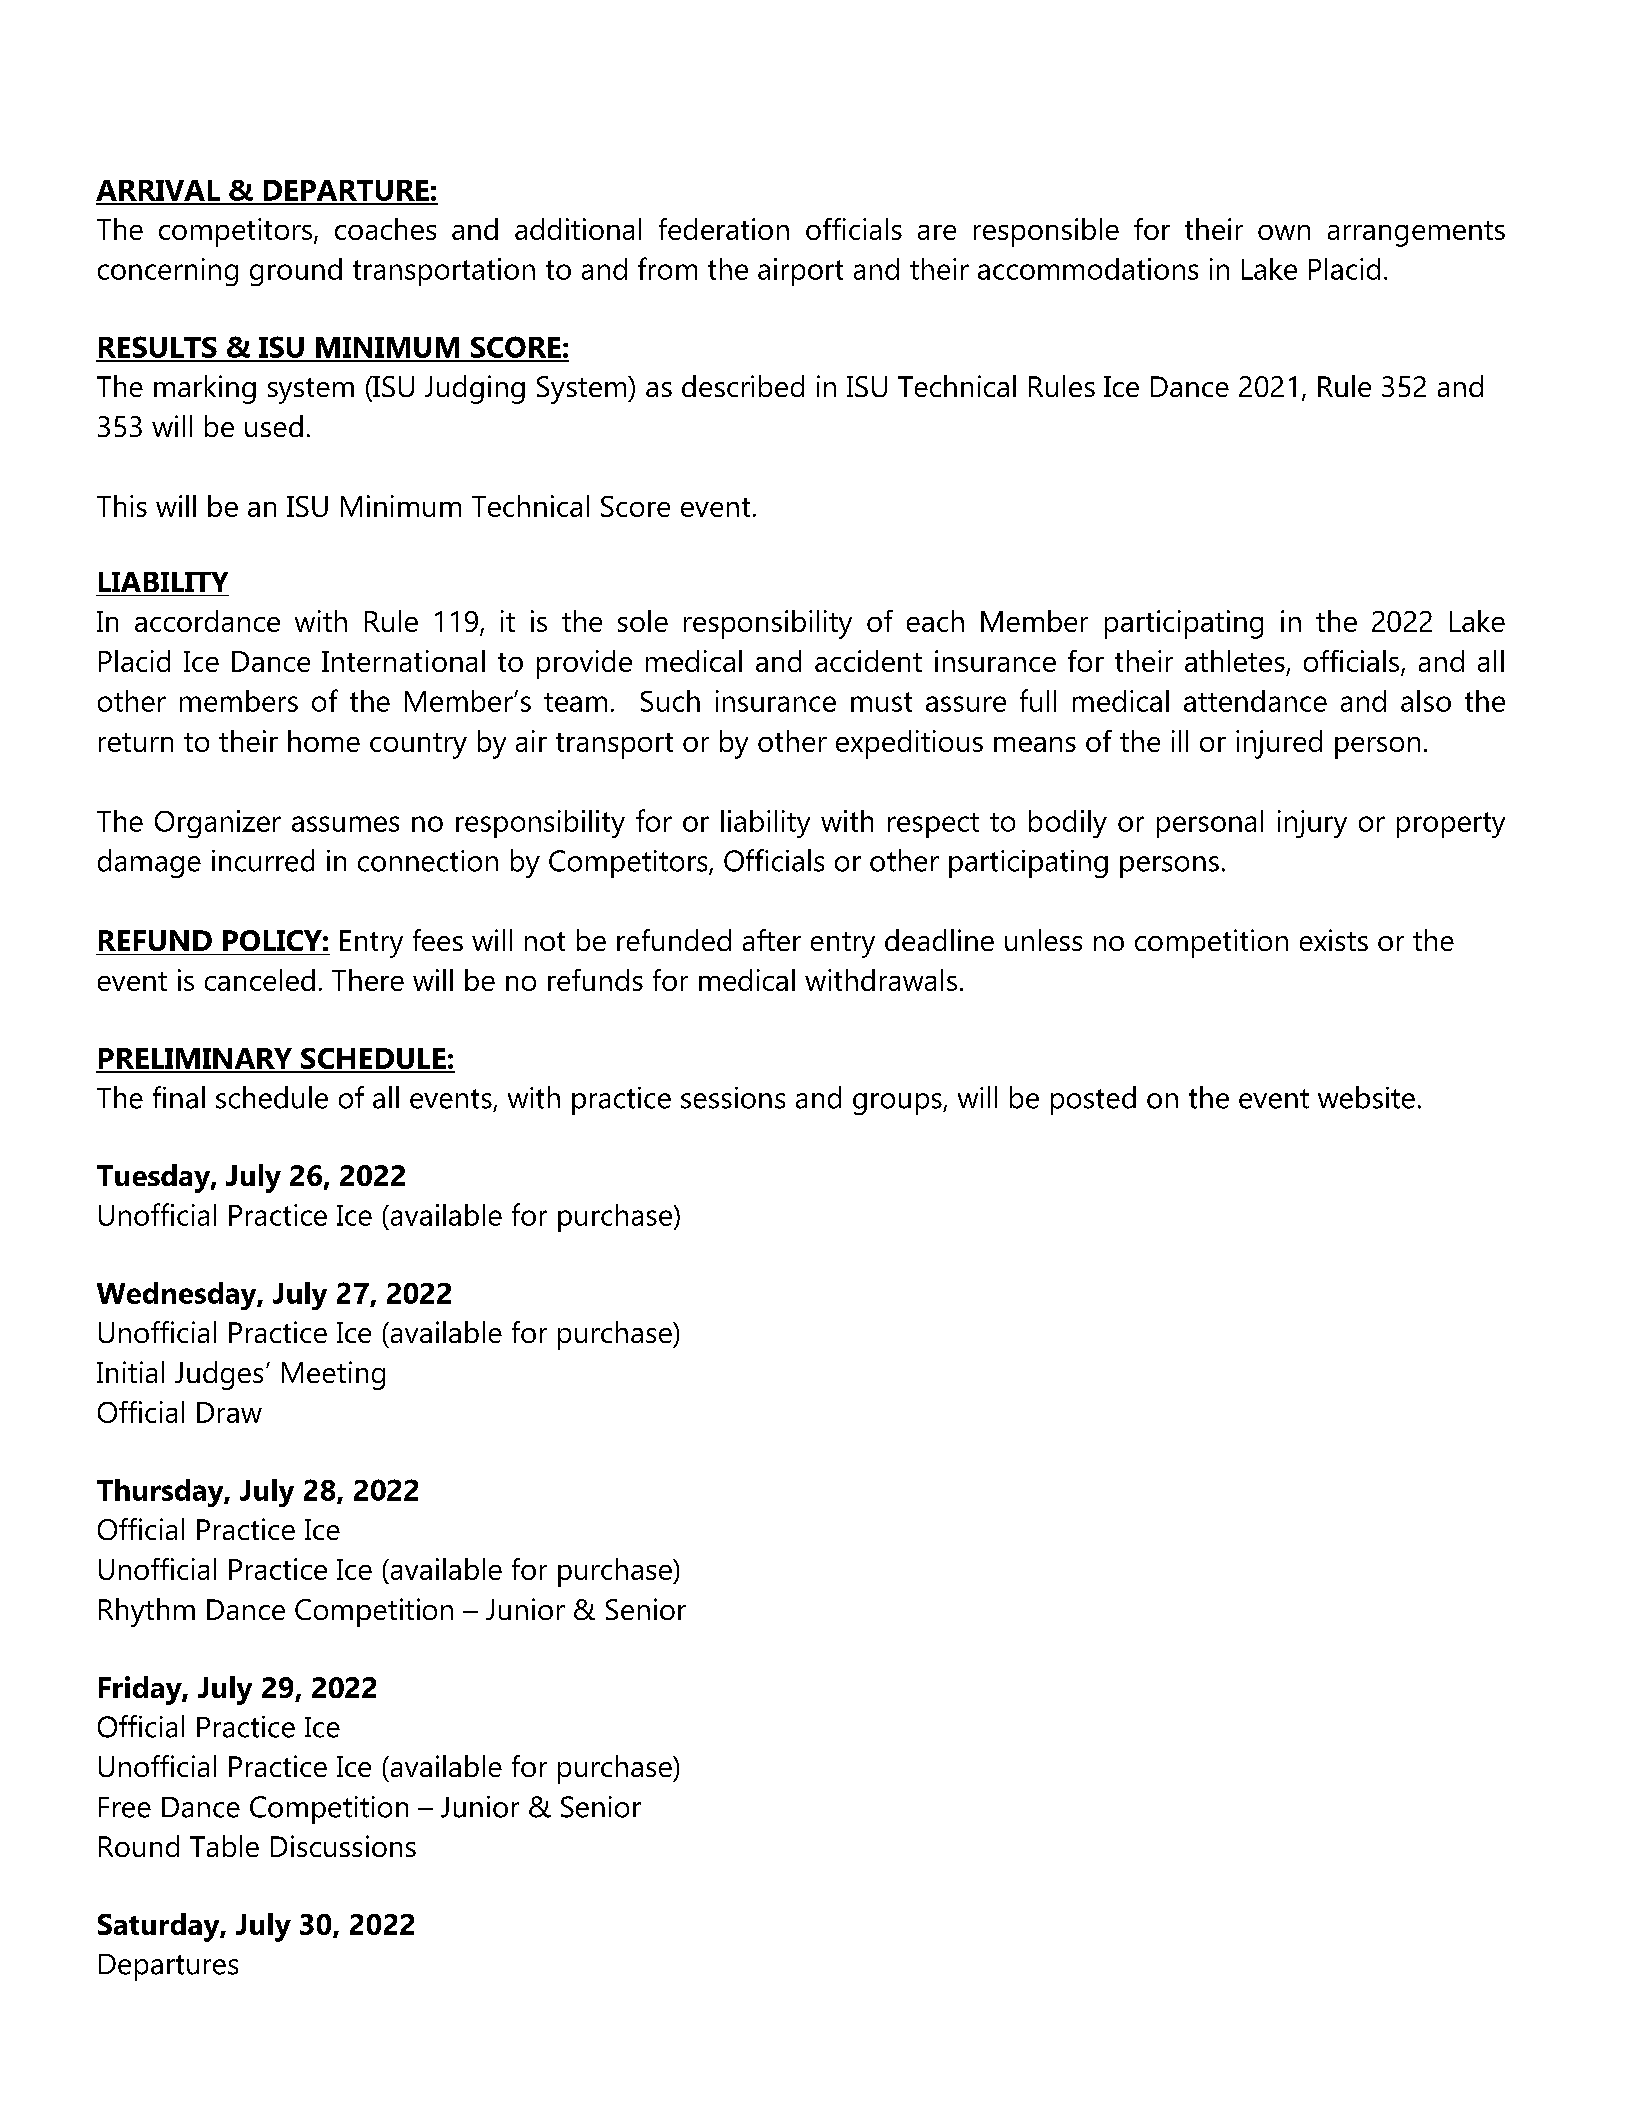 The width and height of the screenshot is (1635, 2116). Describe the element at coordinates (1093, 1100) in the screenshot. I see `posted` at that location.
